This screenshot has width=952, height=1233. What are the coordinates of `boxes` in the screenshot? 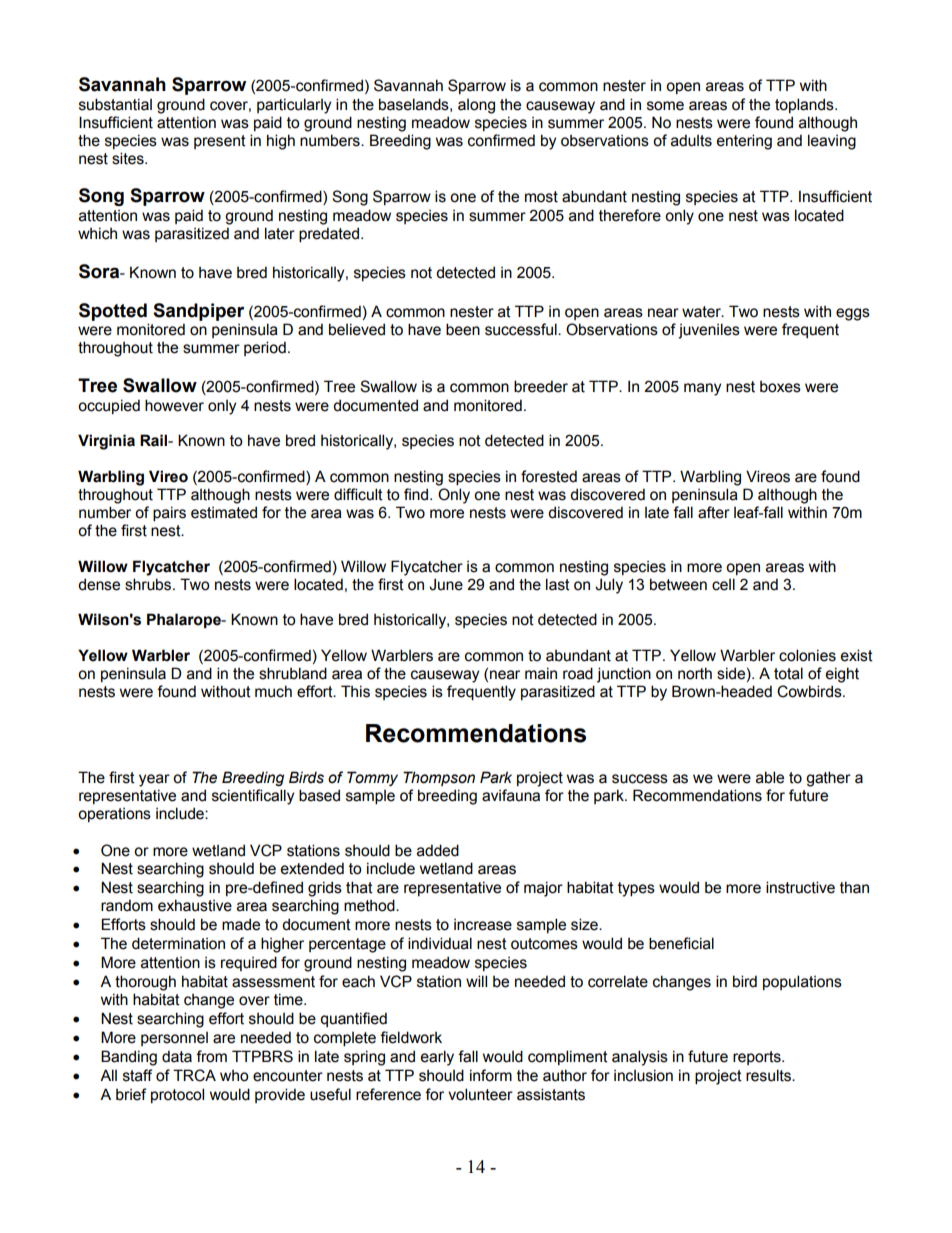 It's located at (780, 387).
